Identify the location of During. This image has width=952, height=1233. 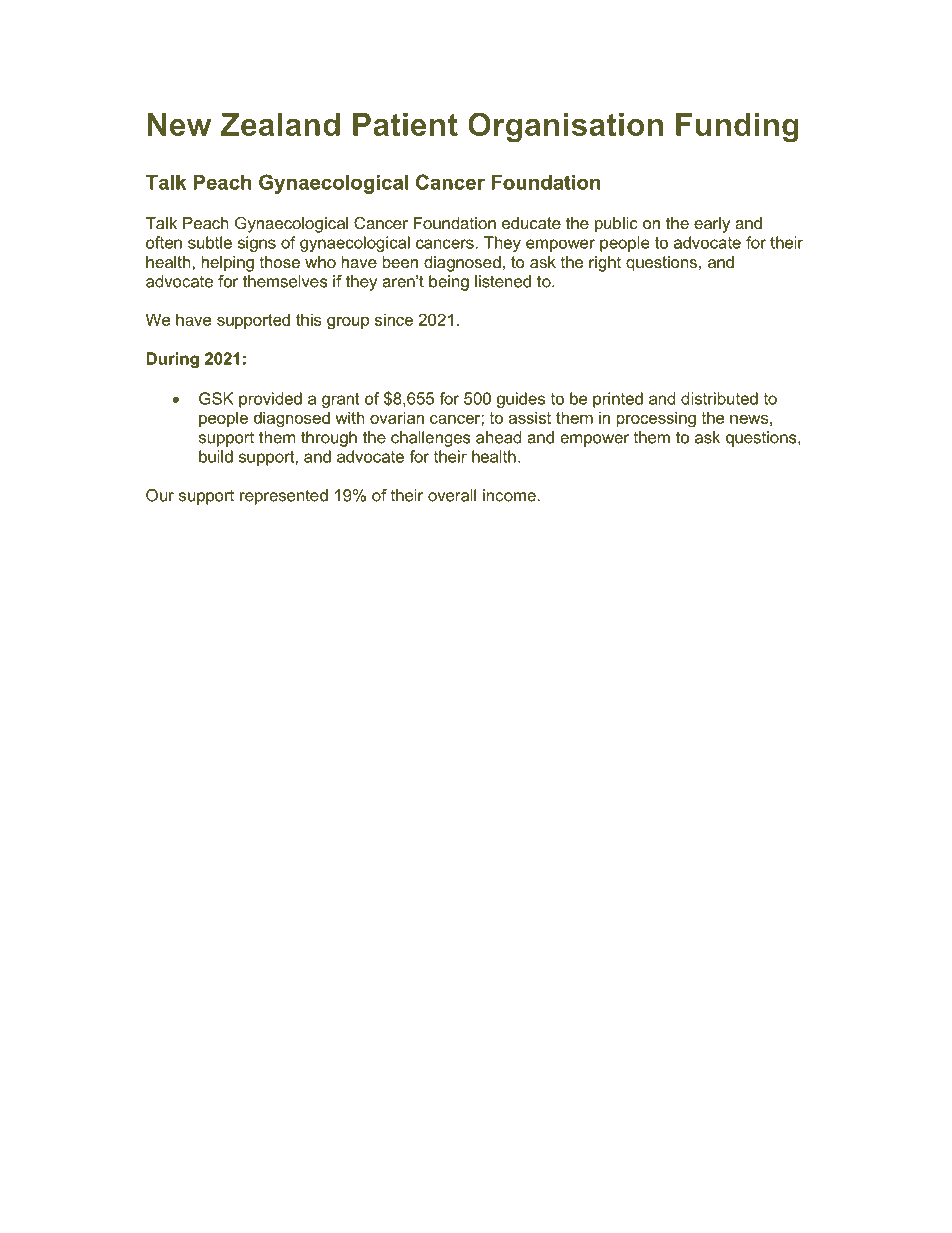
(172, 360).
